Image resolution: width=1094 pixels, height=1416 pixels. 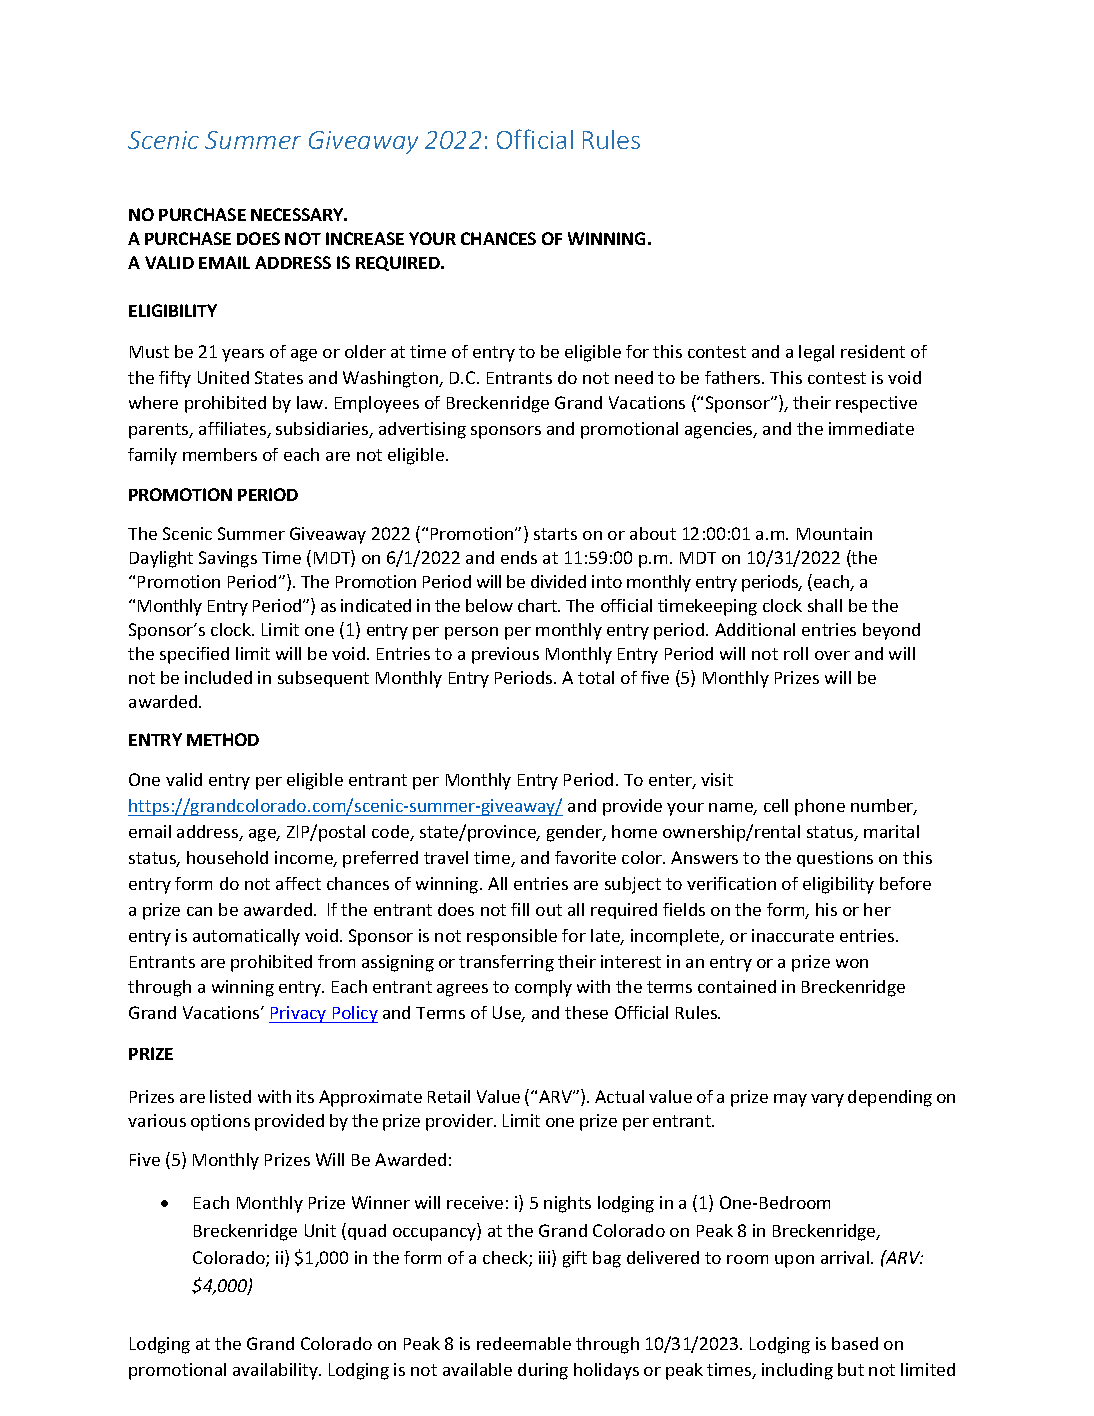 What do you see at coordinates (276, 1371) in the screenshot?
I see `availability` at bounding box center [276, 1371].
